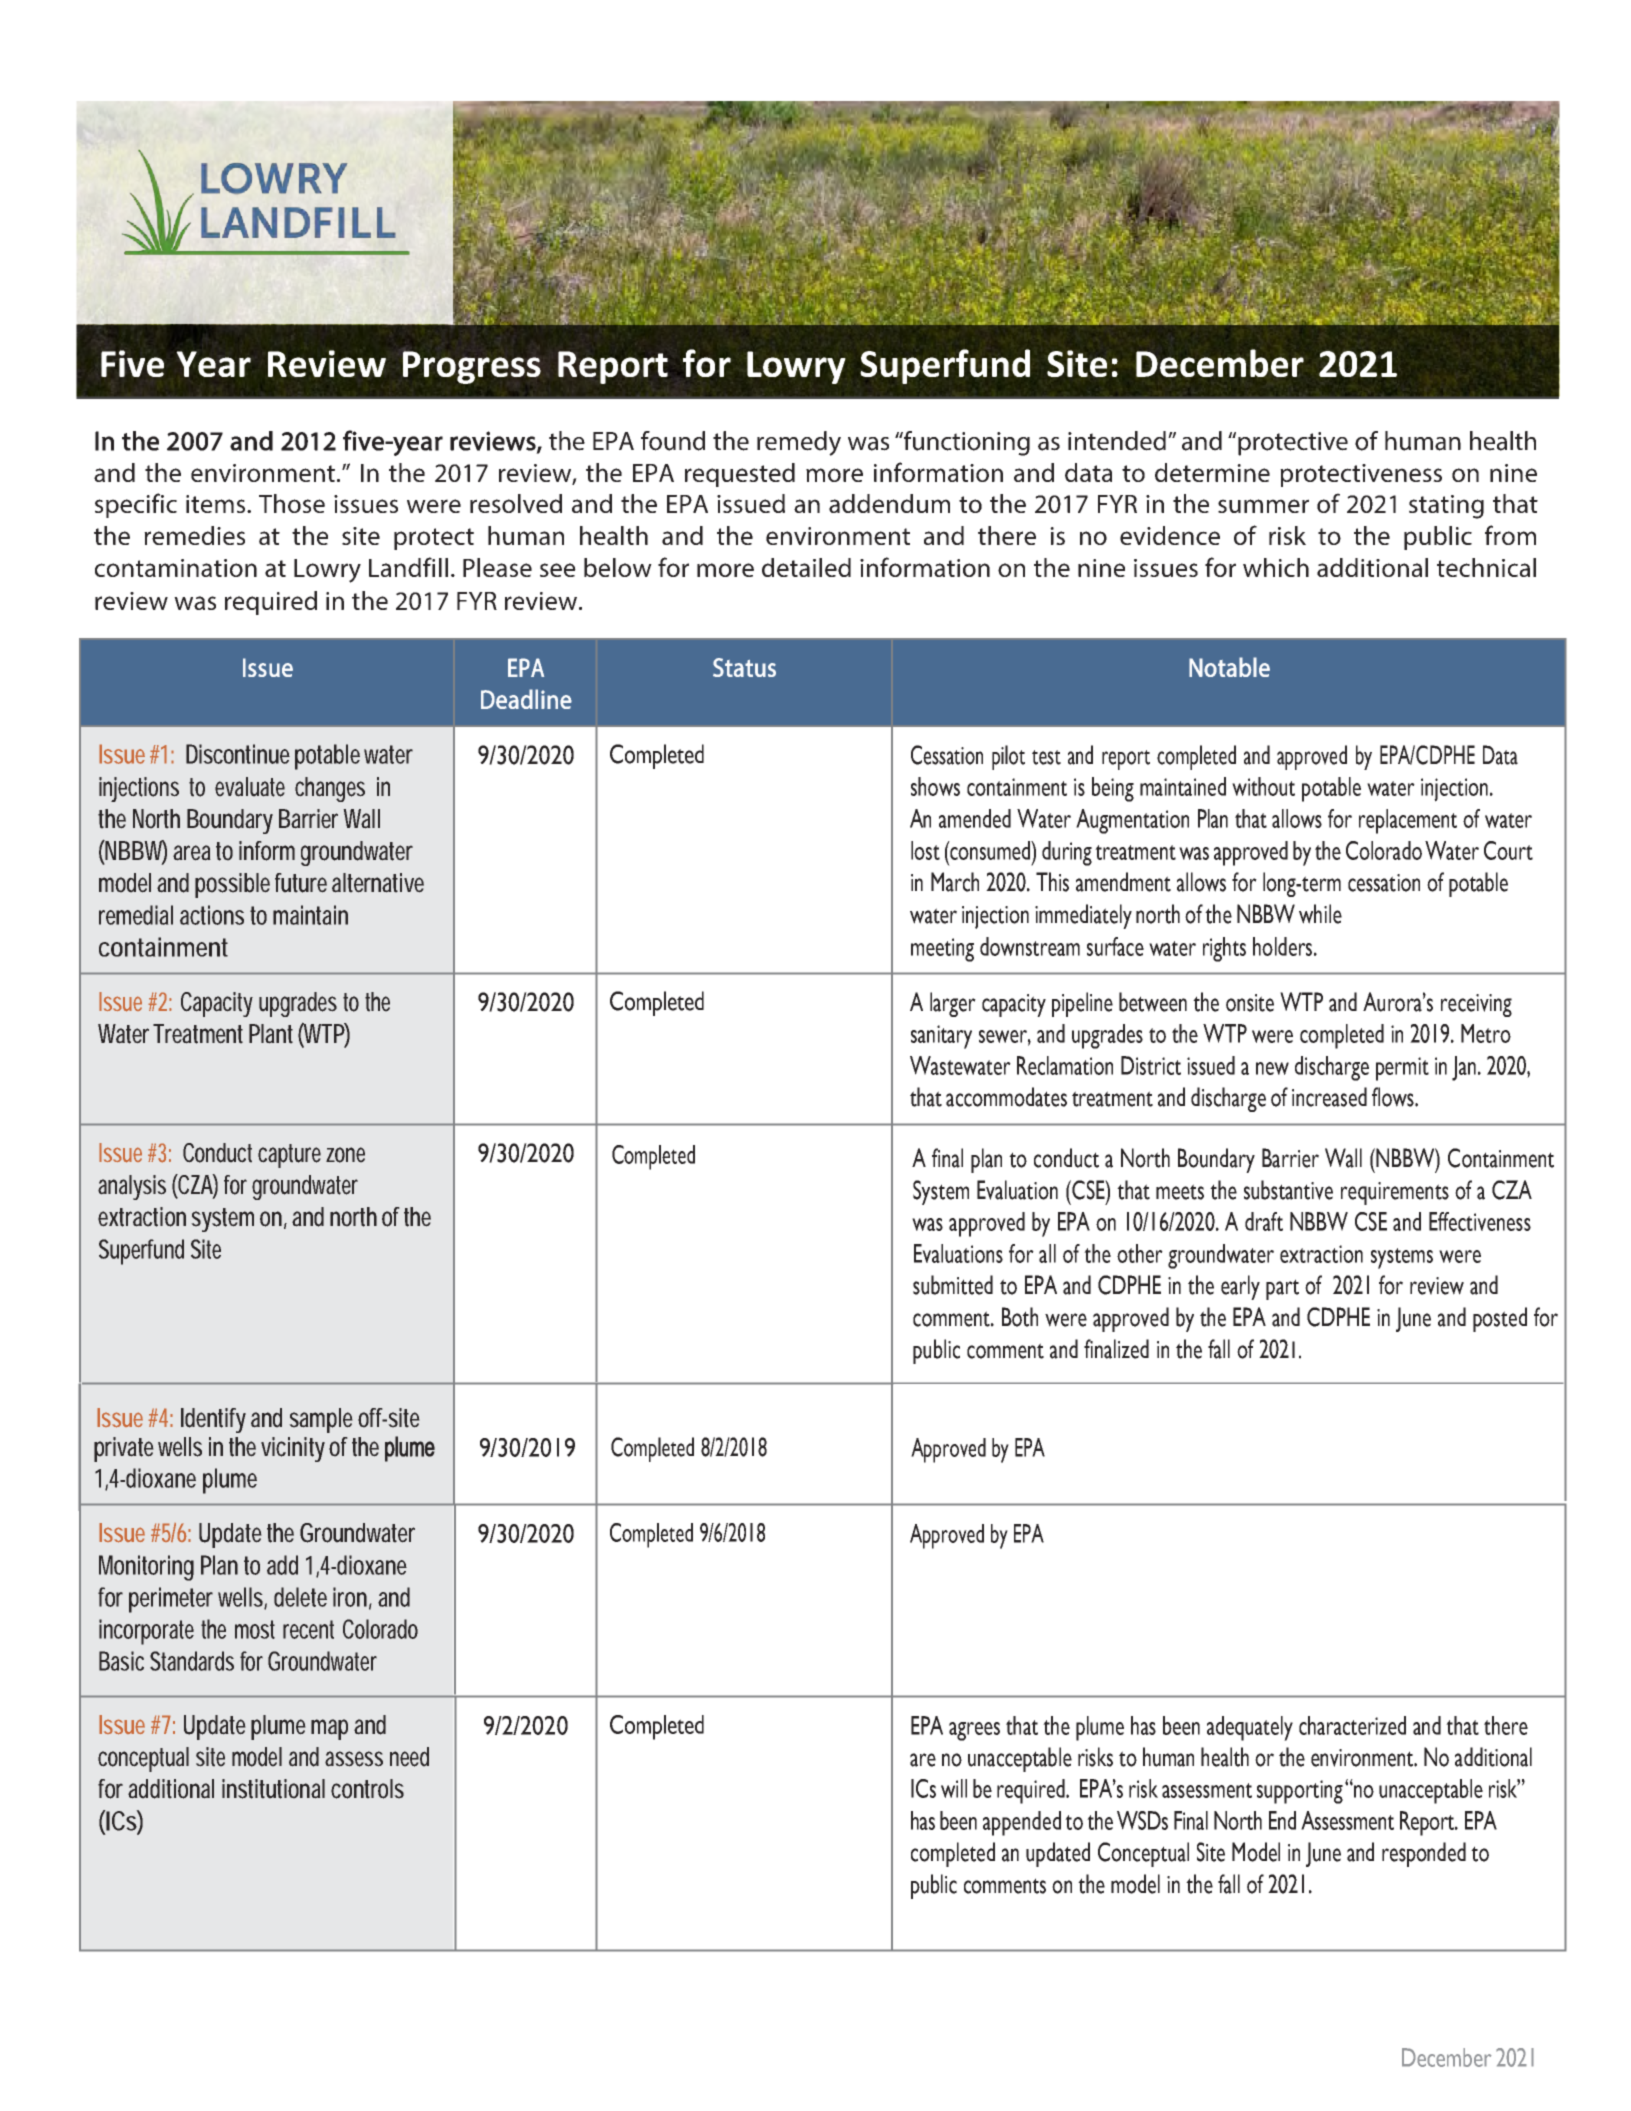 The image size is (1631, 2111). Describe the element at coordinates (1020, 1317) in the screenshot. I see `Both` at that location.
